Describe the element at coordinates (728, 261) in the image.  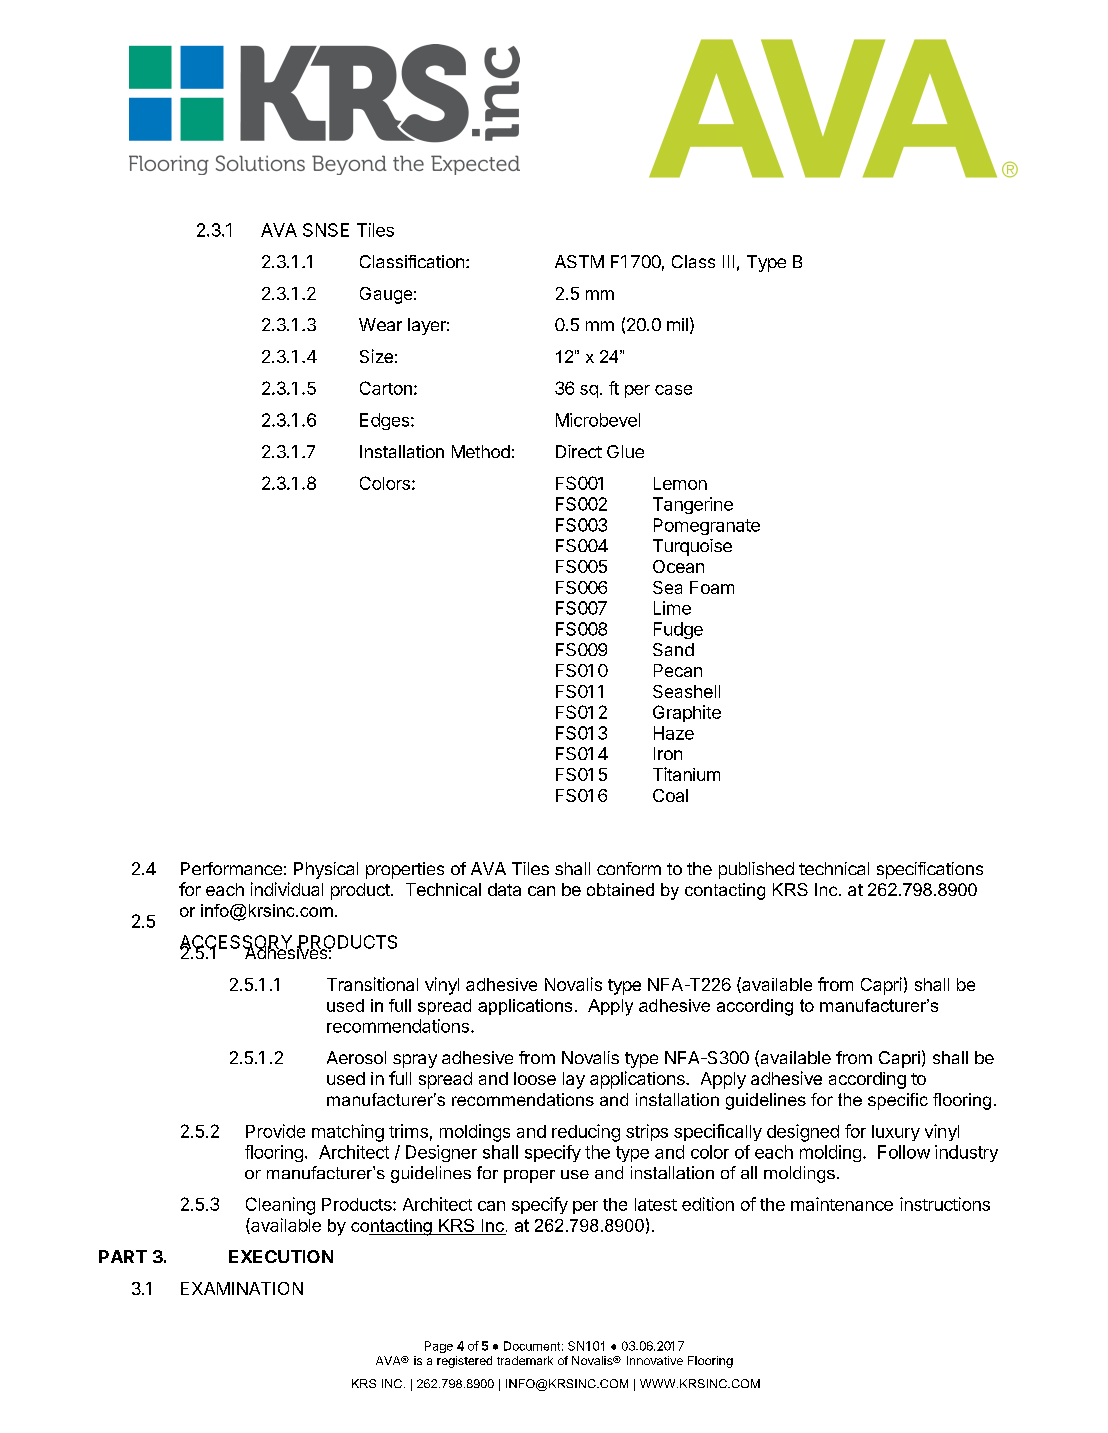
I see `III` at that location.
